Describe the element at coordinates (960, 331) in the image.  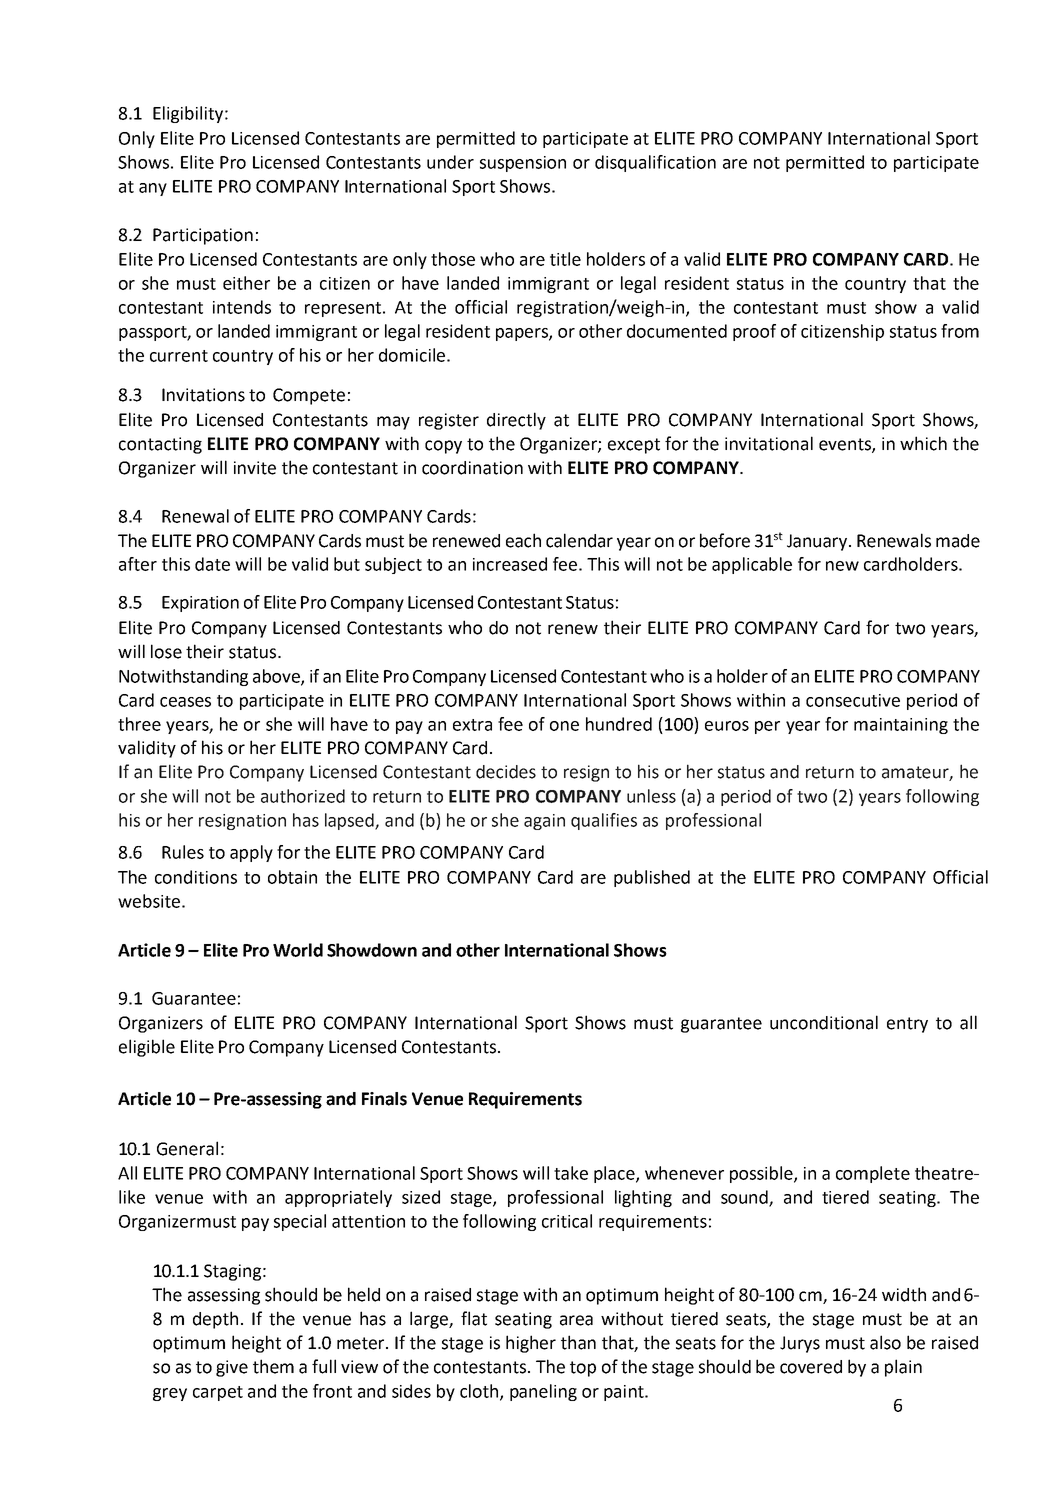
I see `from` at that location.
